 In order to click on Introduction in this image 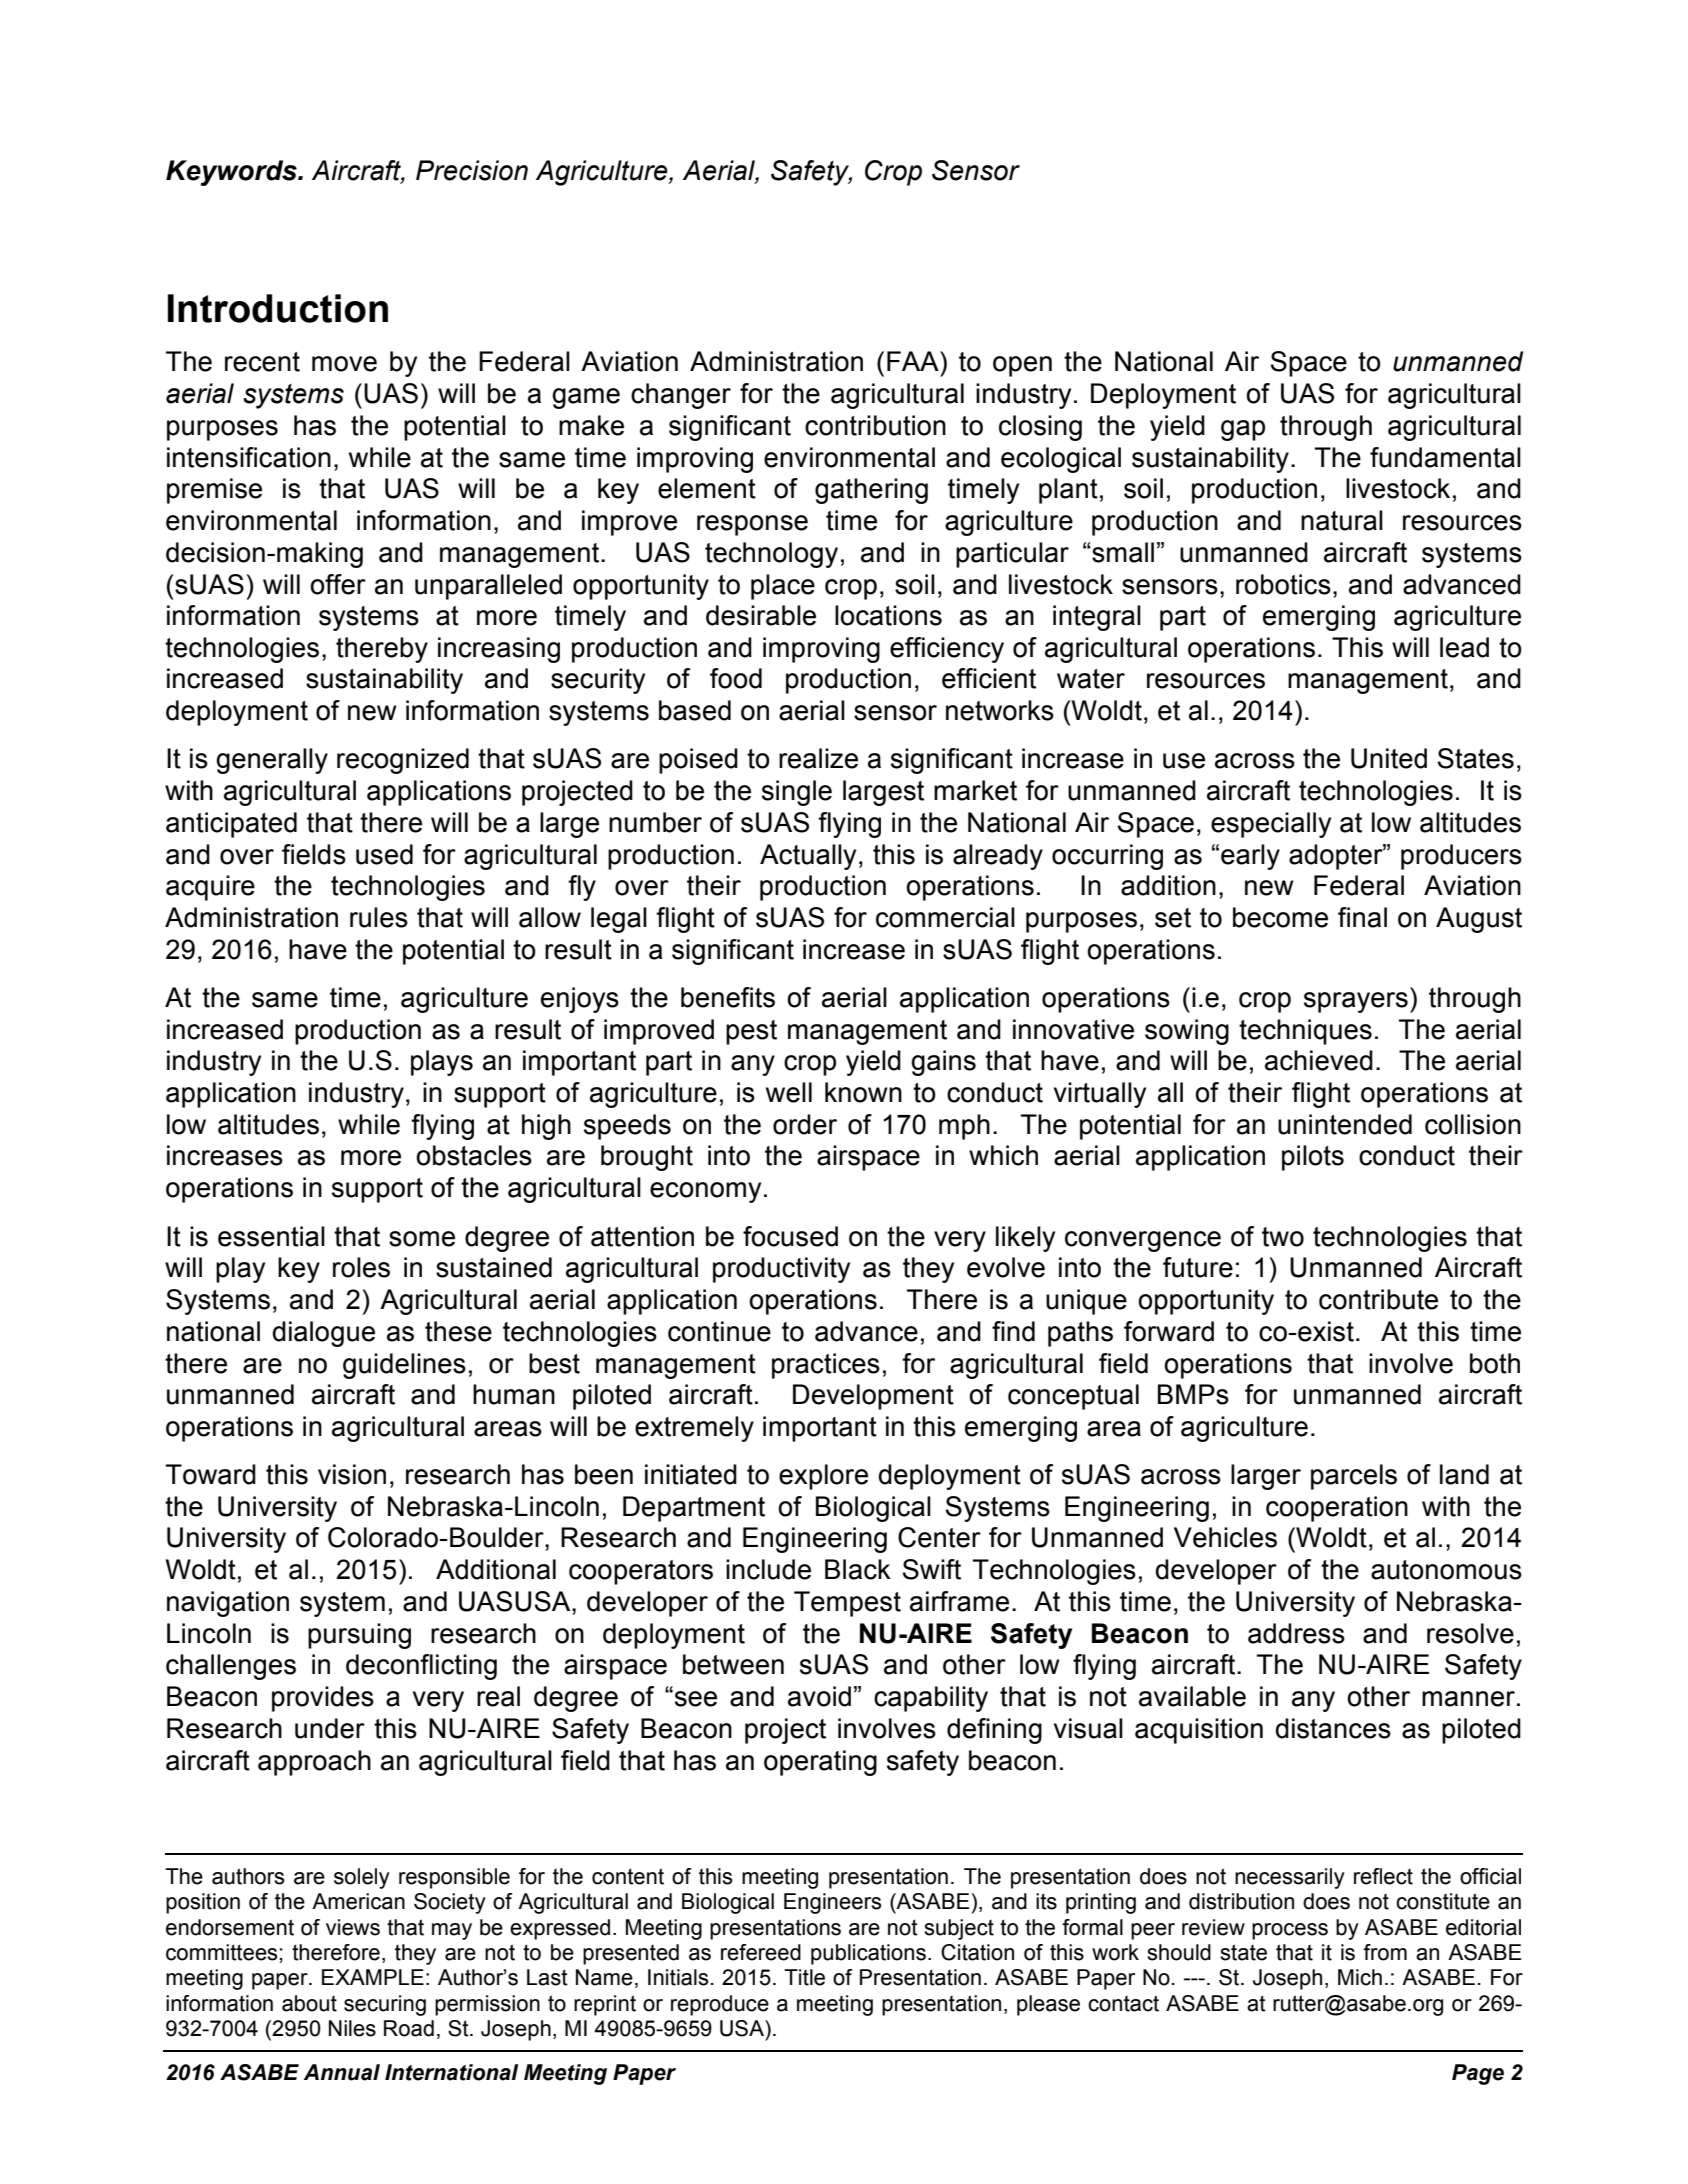, I will do `click(278, 308)`.
